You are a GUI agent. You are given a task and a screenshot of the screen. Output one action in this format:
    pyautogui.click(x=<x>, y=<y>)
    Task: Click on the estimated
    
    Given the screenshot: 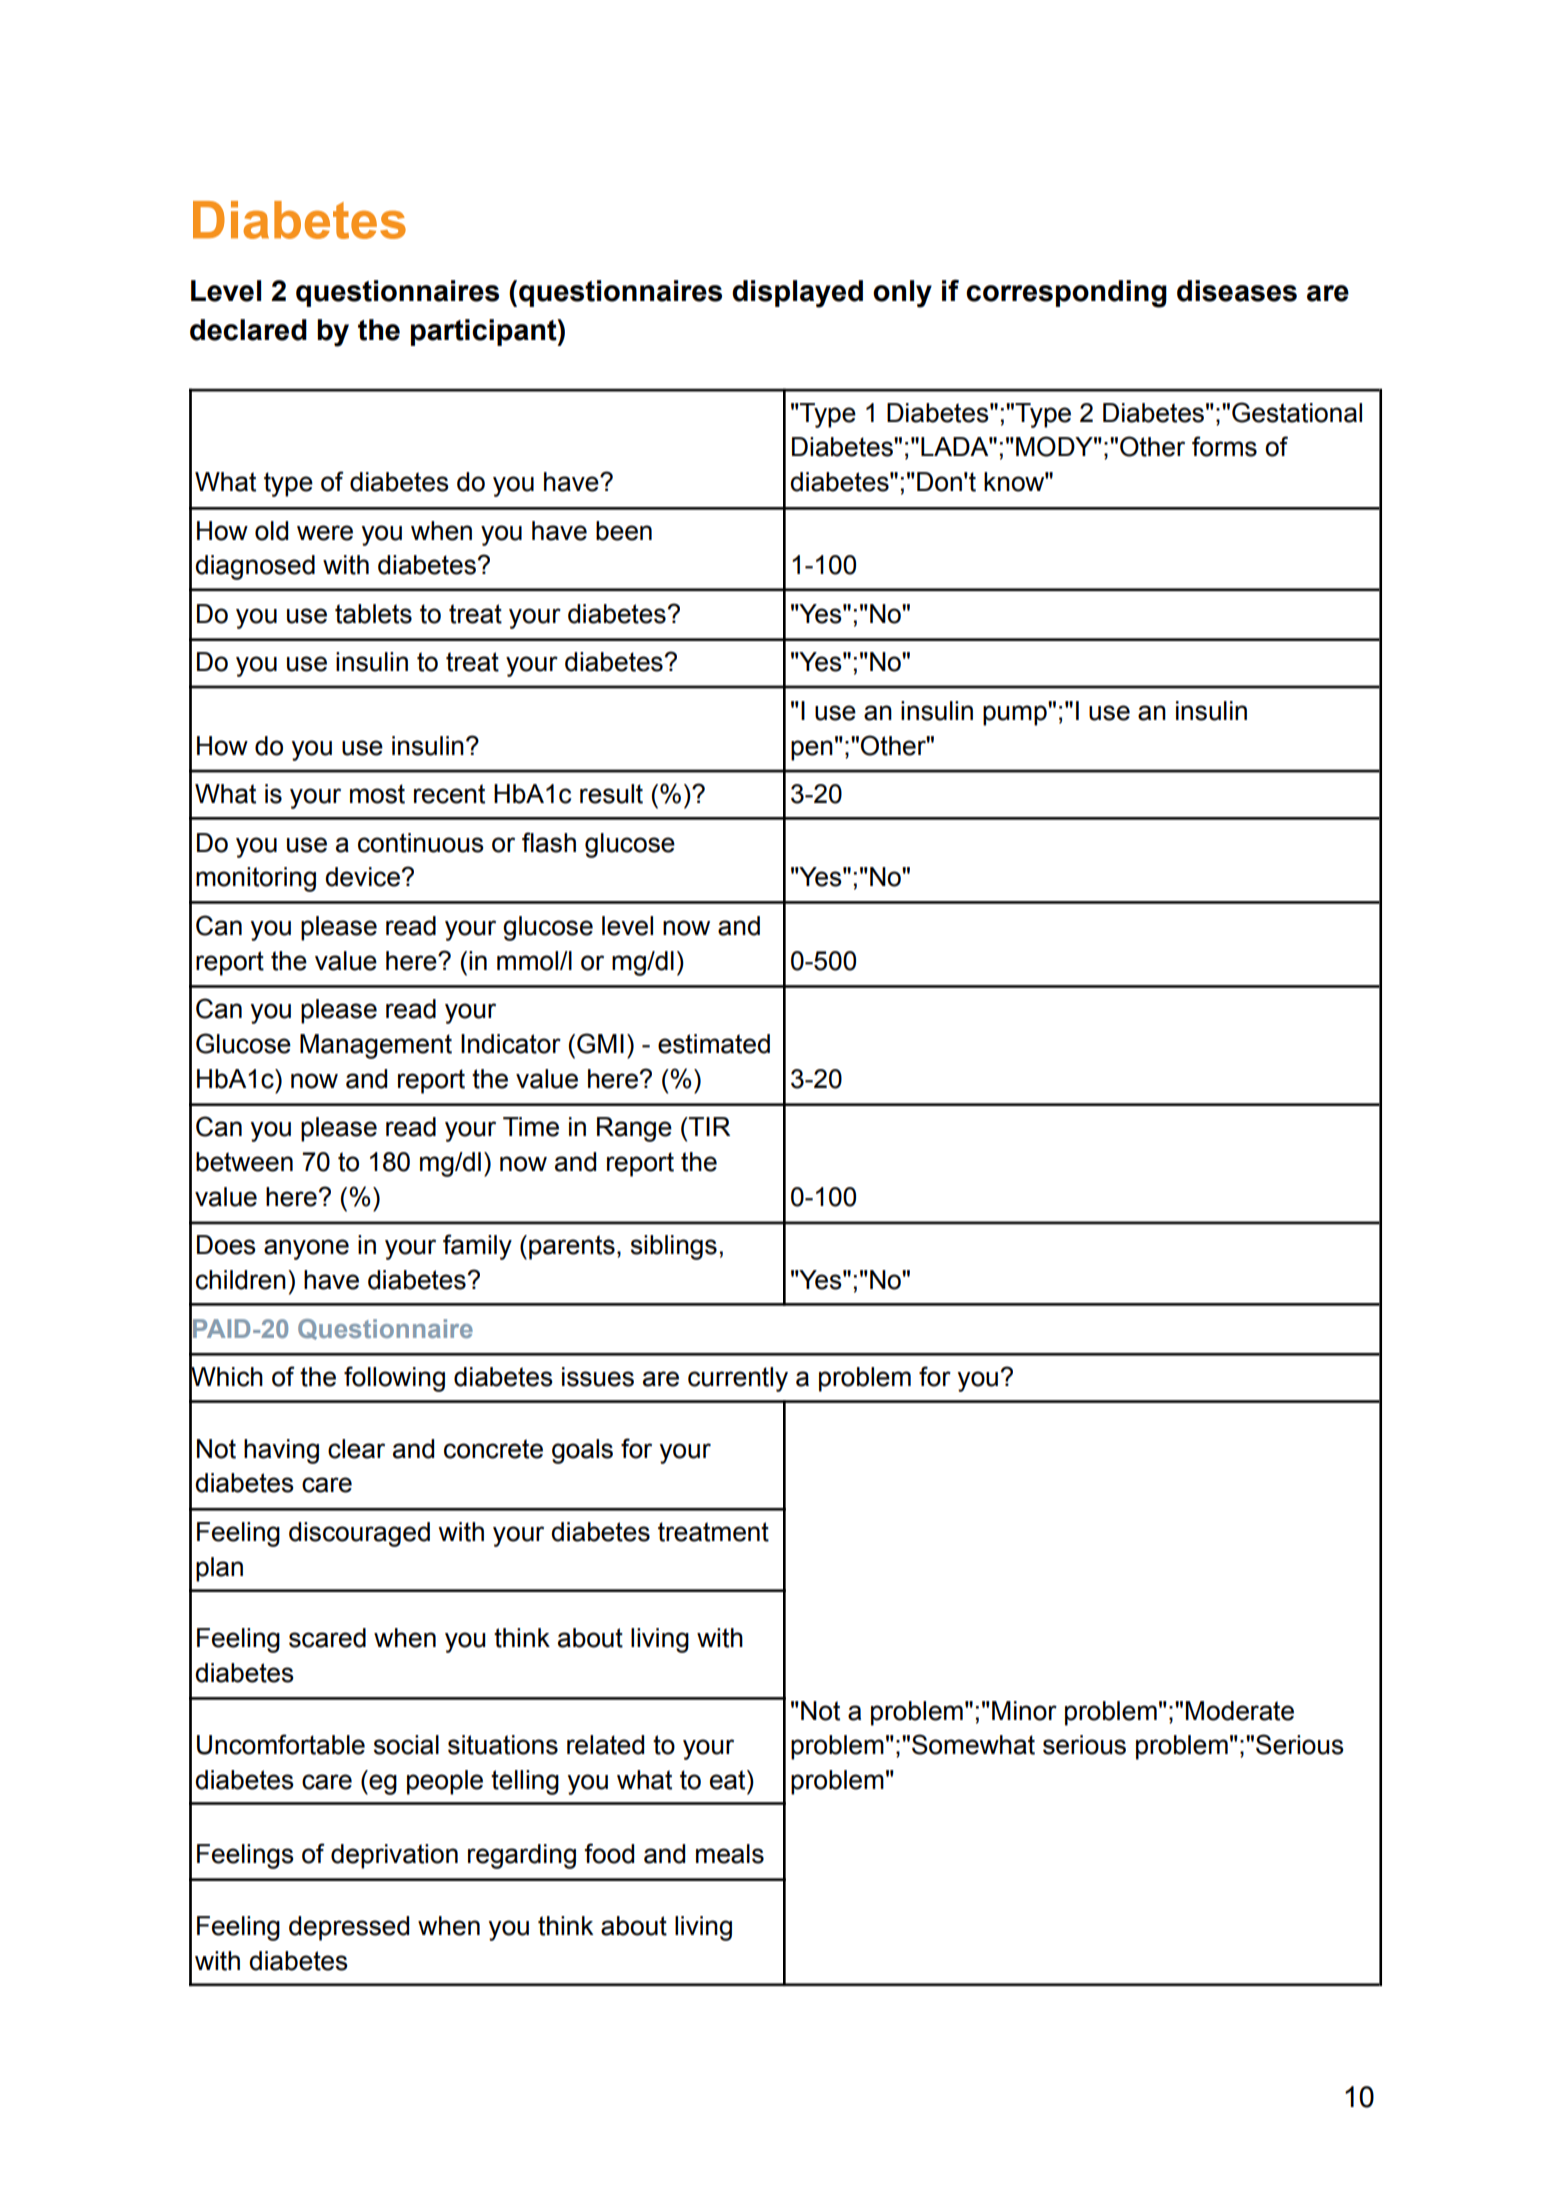 What is the action you would take?
    pyautogui.click(x=714, y=1044)
